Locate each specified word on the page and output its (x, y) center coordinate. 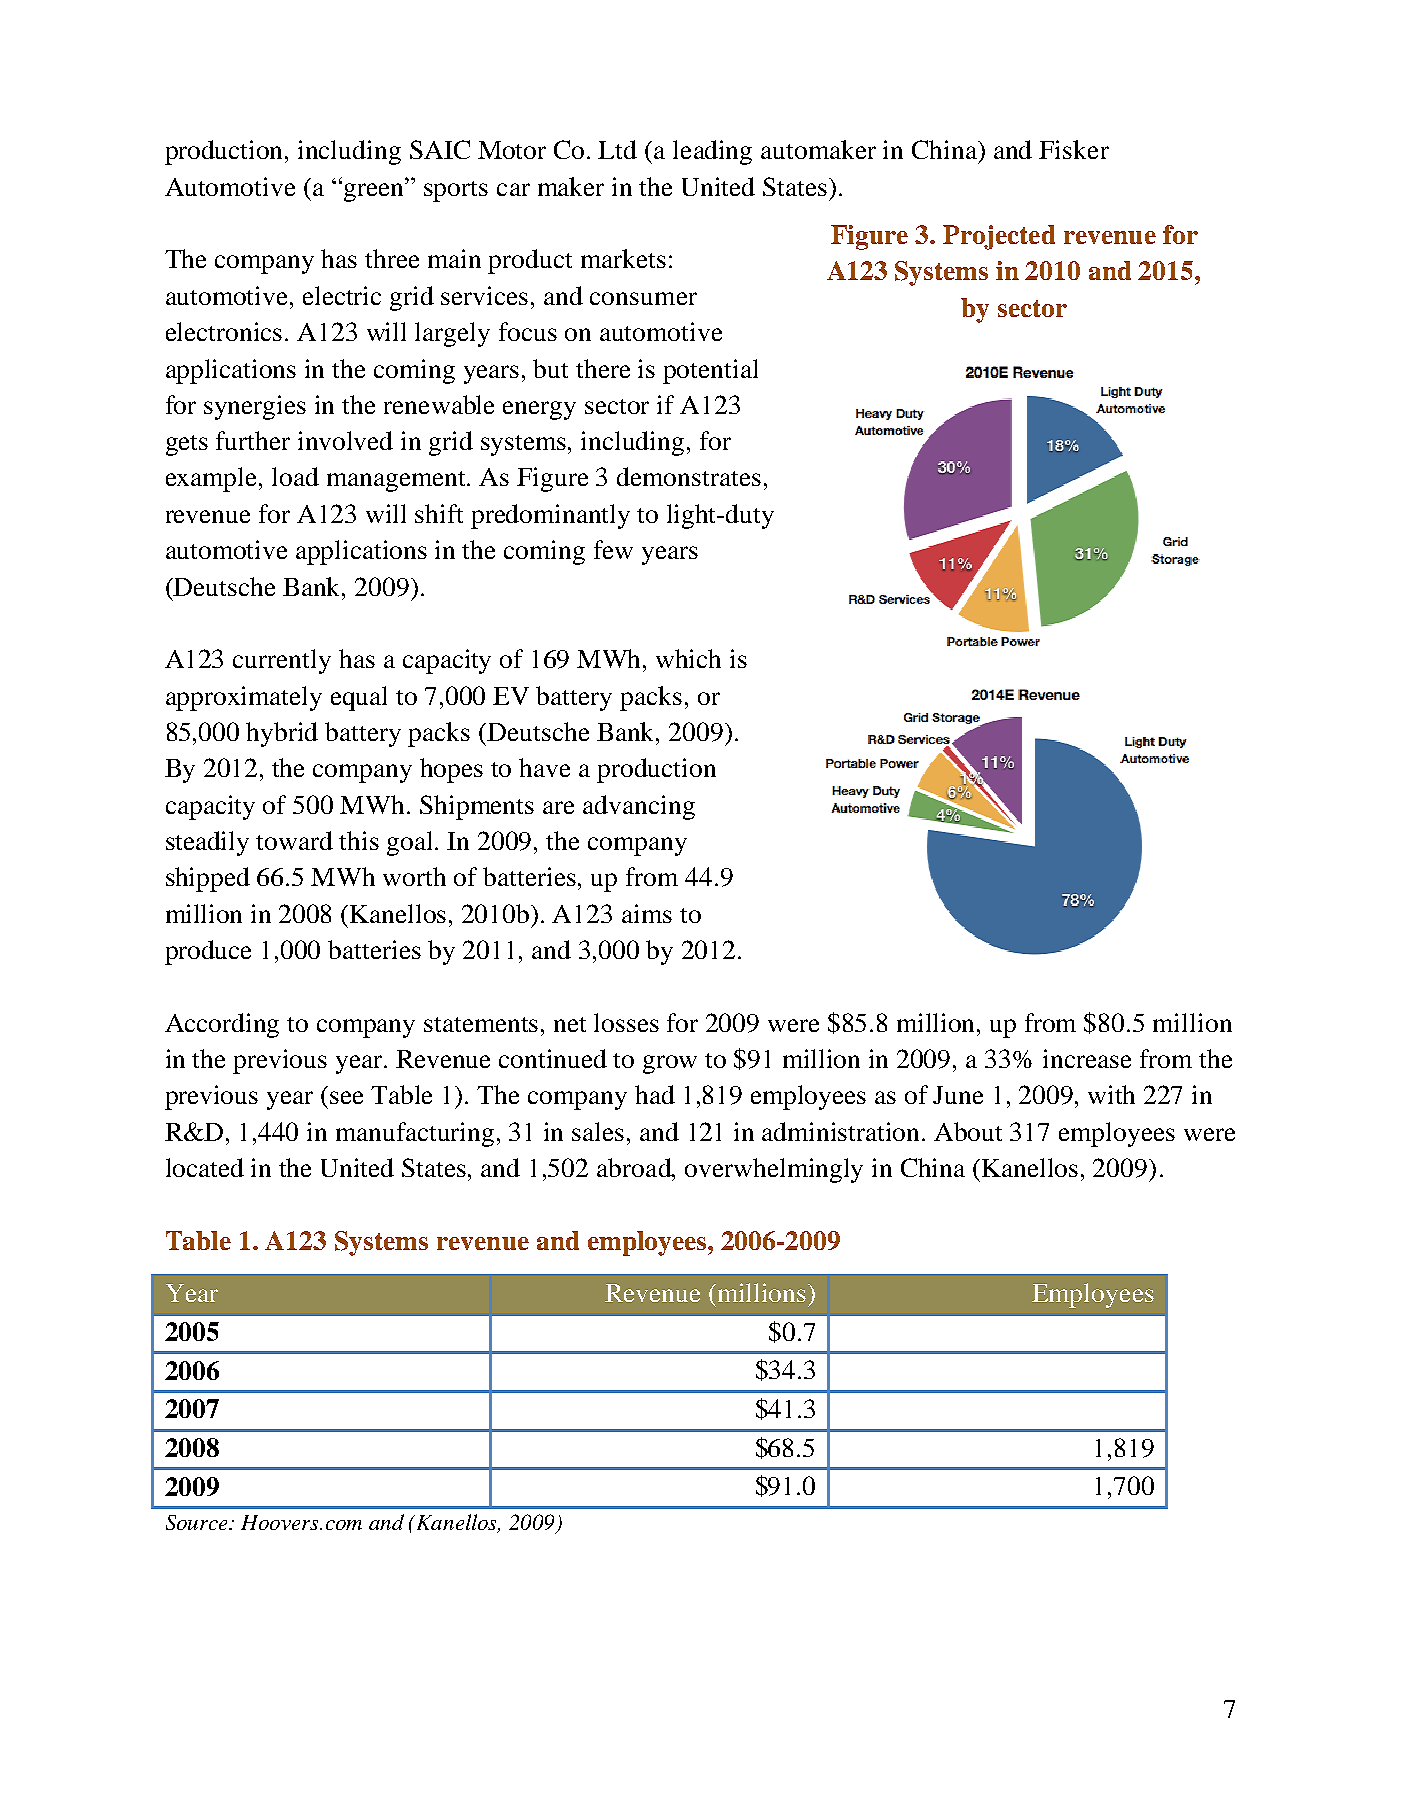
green (375, 192)
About (968, 1131)
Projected (999, 237)
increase (1087, 1058)
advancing (639, 807)
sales (598, 1131)
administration (842, 1131)
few (613, 549)
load (295, 476)
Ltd (617, 149)
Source (198, 1522)
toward (294, 840)
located (205, 1167)
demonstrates (689, 476)
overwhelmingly (774, 1170)
